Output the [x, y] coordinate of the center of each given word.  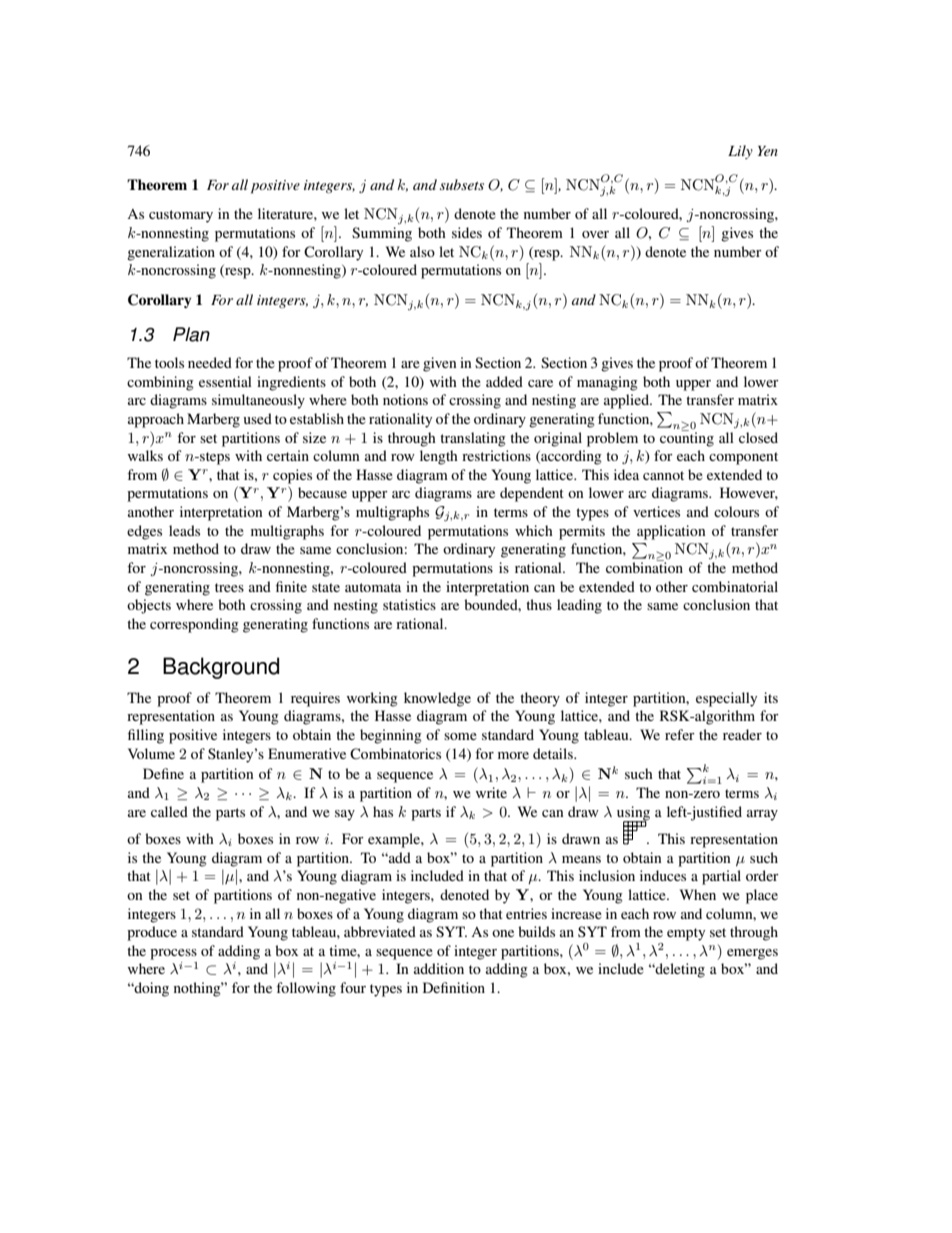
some [460, 736]
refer [680, 734]
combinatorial [735, 586]
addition [439, 968]
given [440, 364]
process [173, 954]
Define [163, 773]
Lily [740, 152]
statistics [409, 604]
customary [181, 216]
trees [229, 587]
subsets [462, 184]
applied [627, 401]
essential [225, 381]
